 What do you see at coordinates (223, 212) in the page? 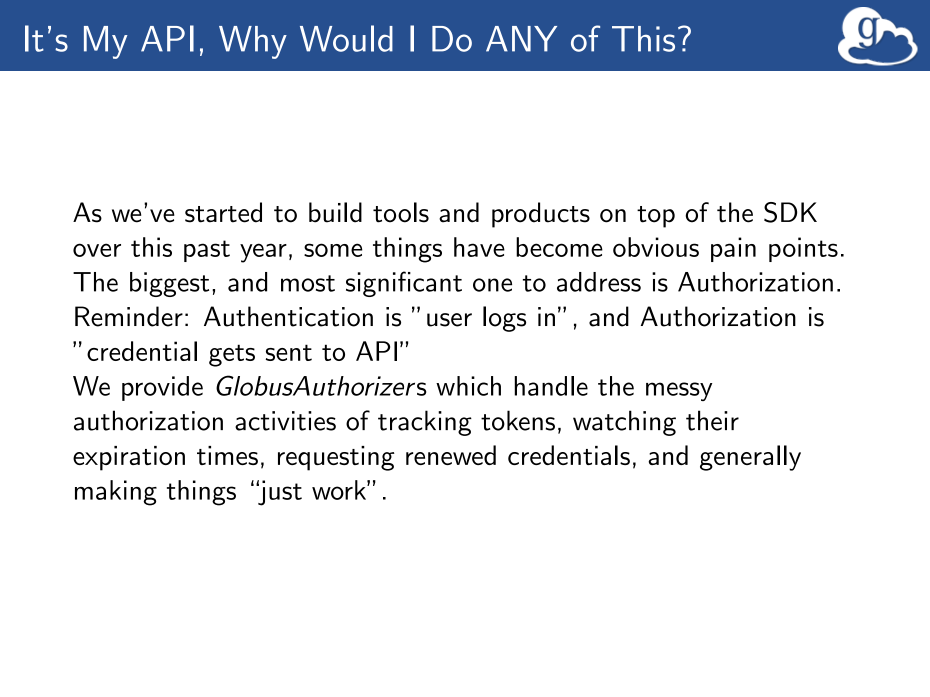
I see `started` at bounding box center [223, 212].
